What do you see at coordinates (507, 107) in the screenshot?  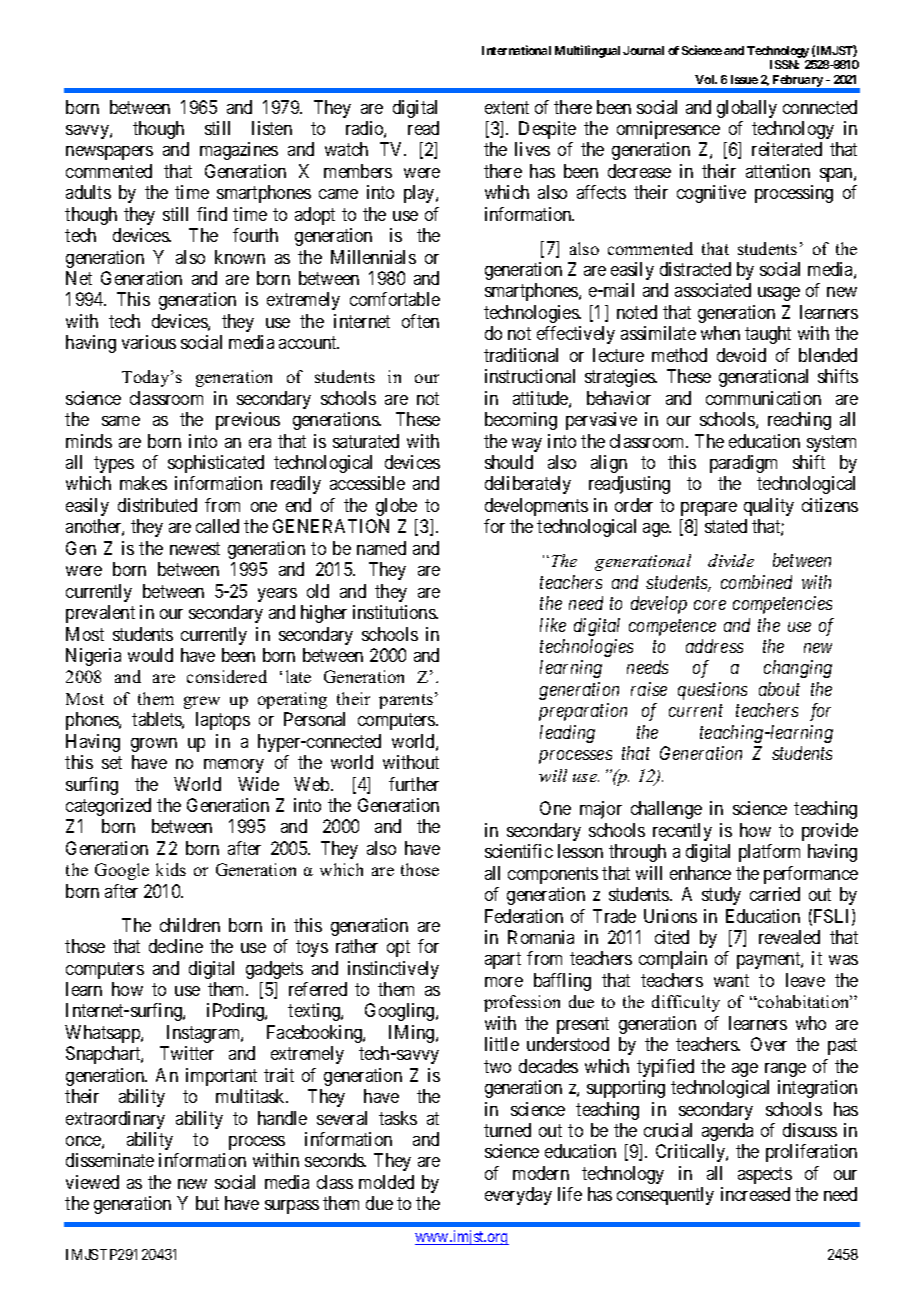 I see `extent` at bounding box center [507, 107].
